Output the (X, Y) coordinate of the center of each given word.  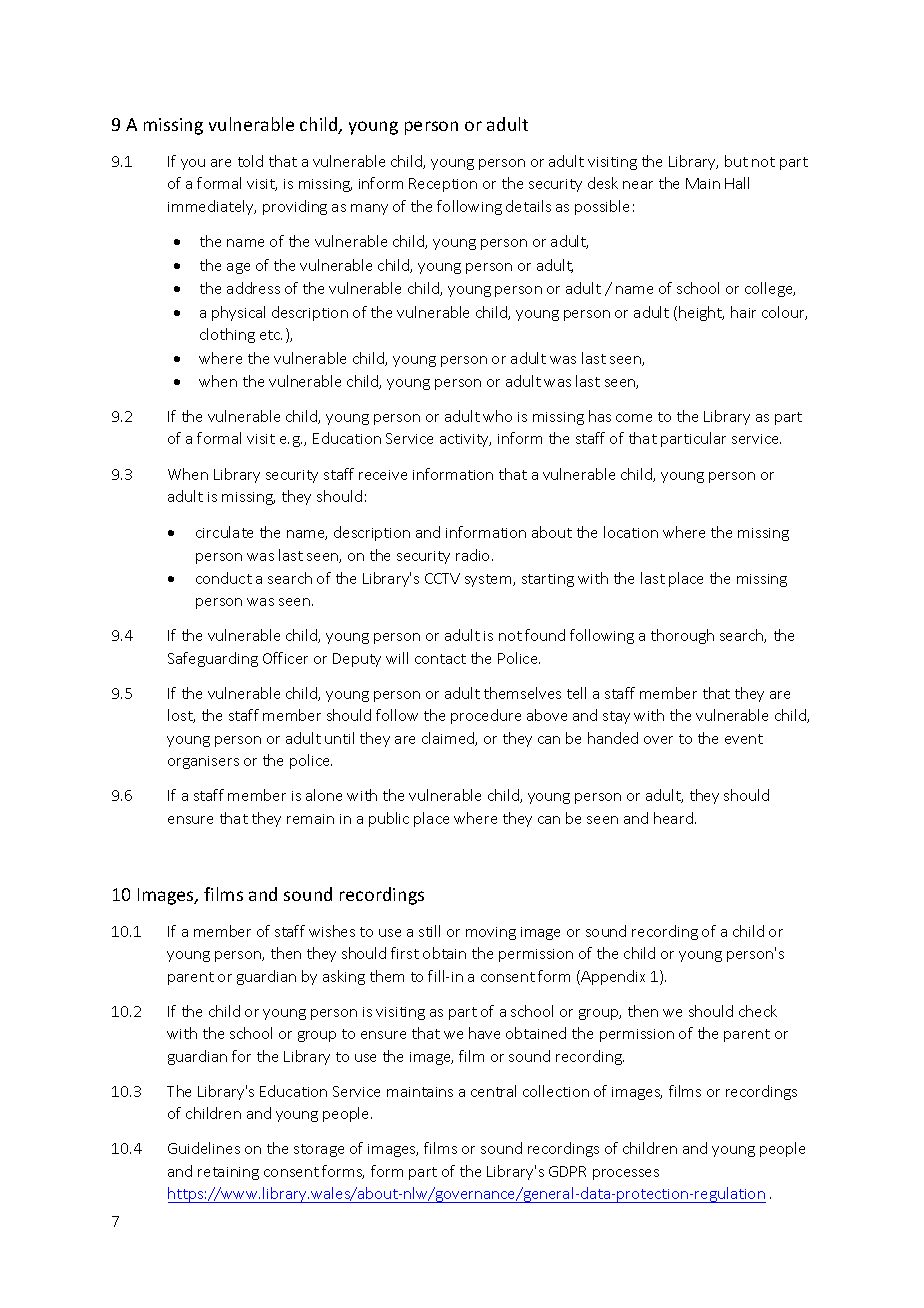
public (389, 819)
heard (673, 818)
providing (295, 207)
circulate (224, 532)
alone (324, 795)
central (493, 1091)
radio (474, 555)
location (631, 532)
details (528, 206)
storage (319, 1150)
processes (626, 1174)
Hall (737, 183)
